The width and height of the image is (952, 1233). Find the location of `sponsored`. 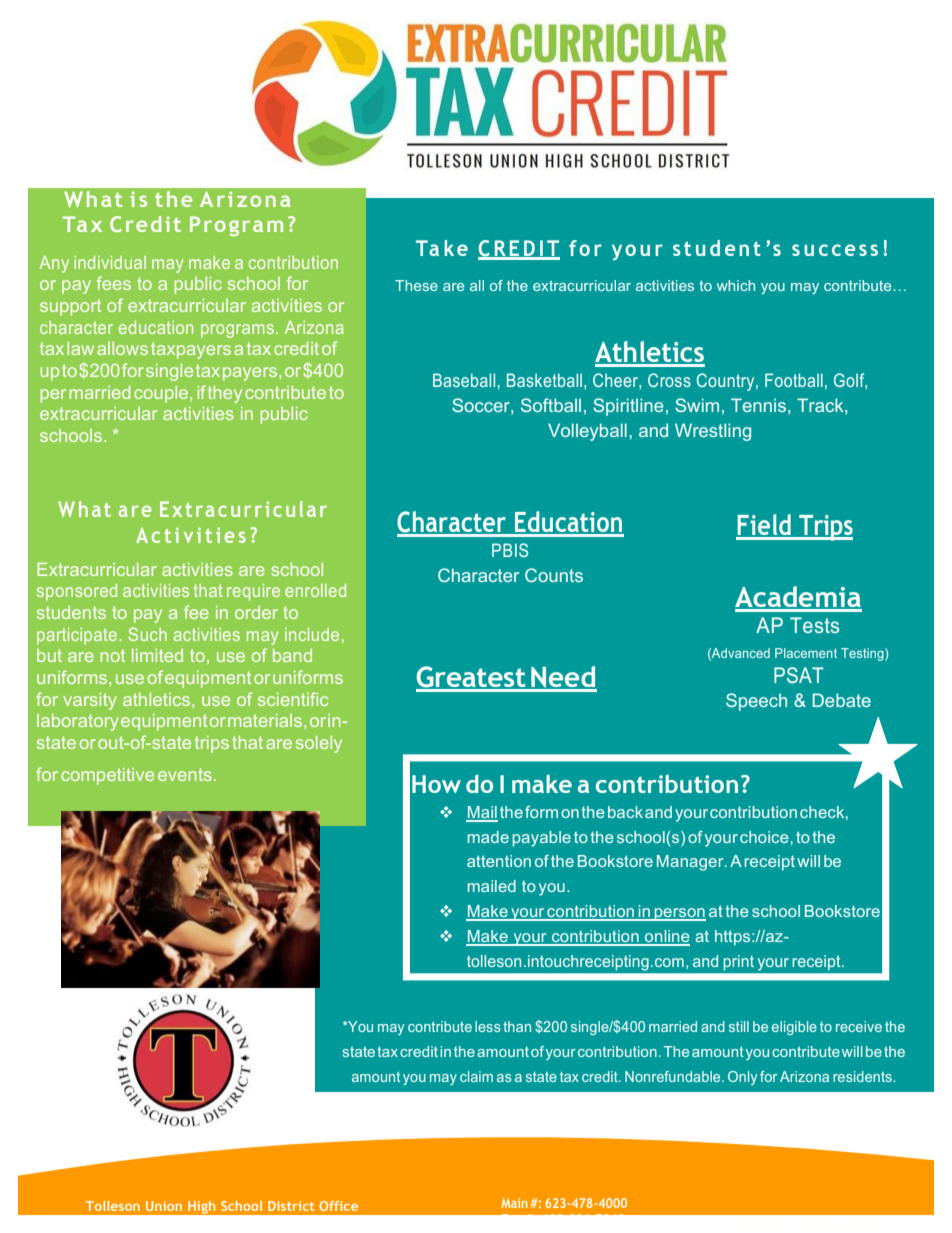

sponsored is located at coordinates (77, 592).
